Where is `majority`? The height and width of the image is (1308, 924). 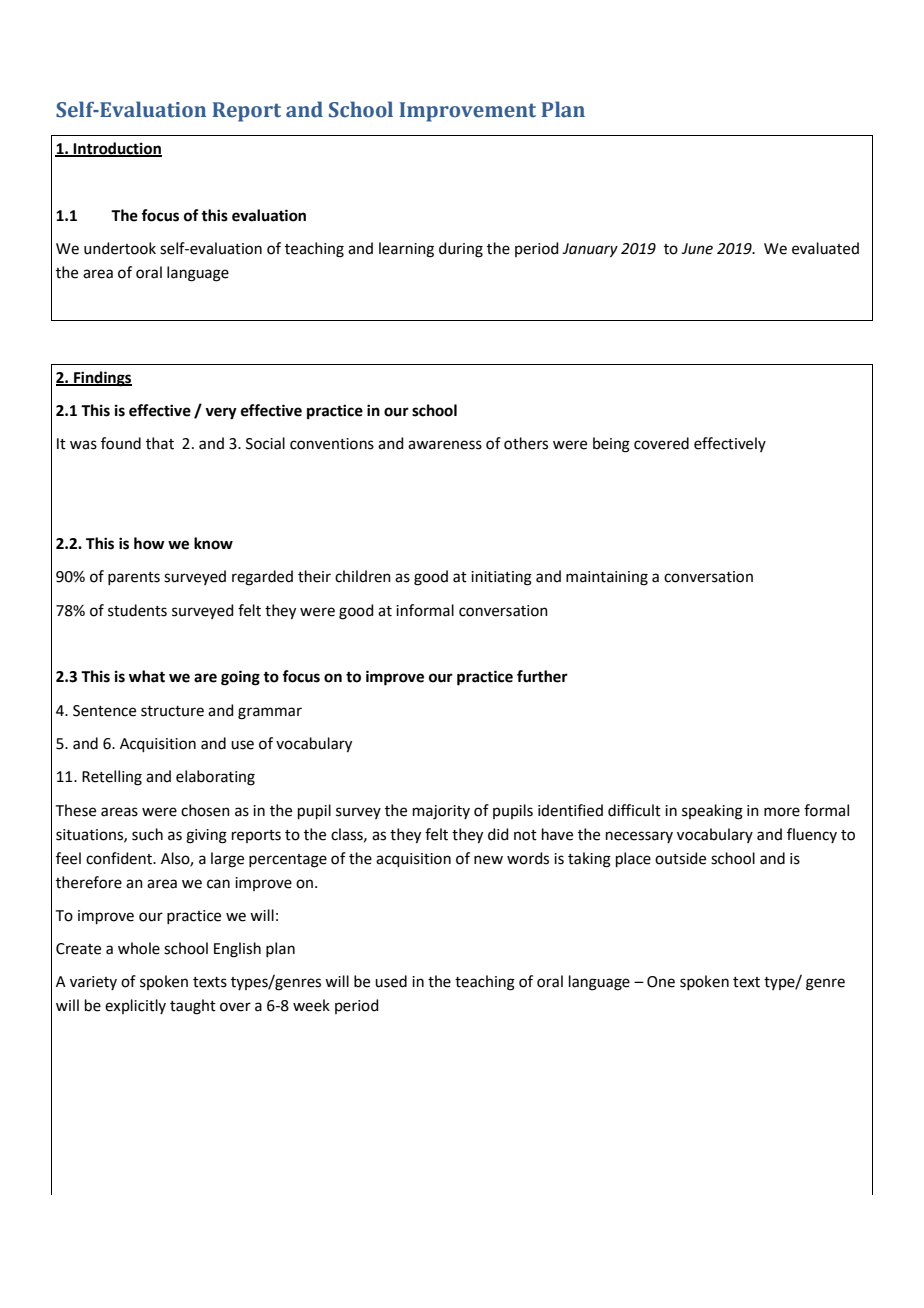 majority is located at coordinates (441, 812).
